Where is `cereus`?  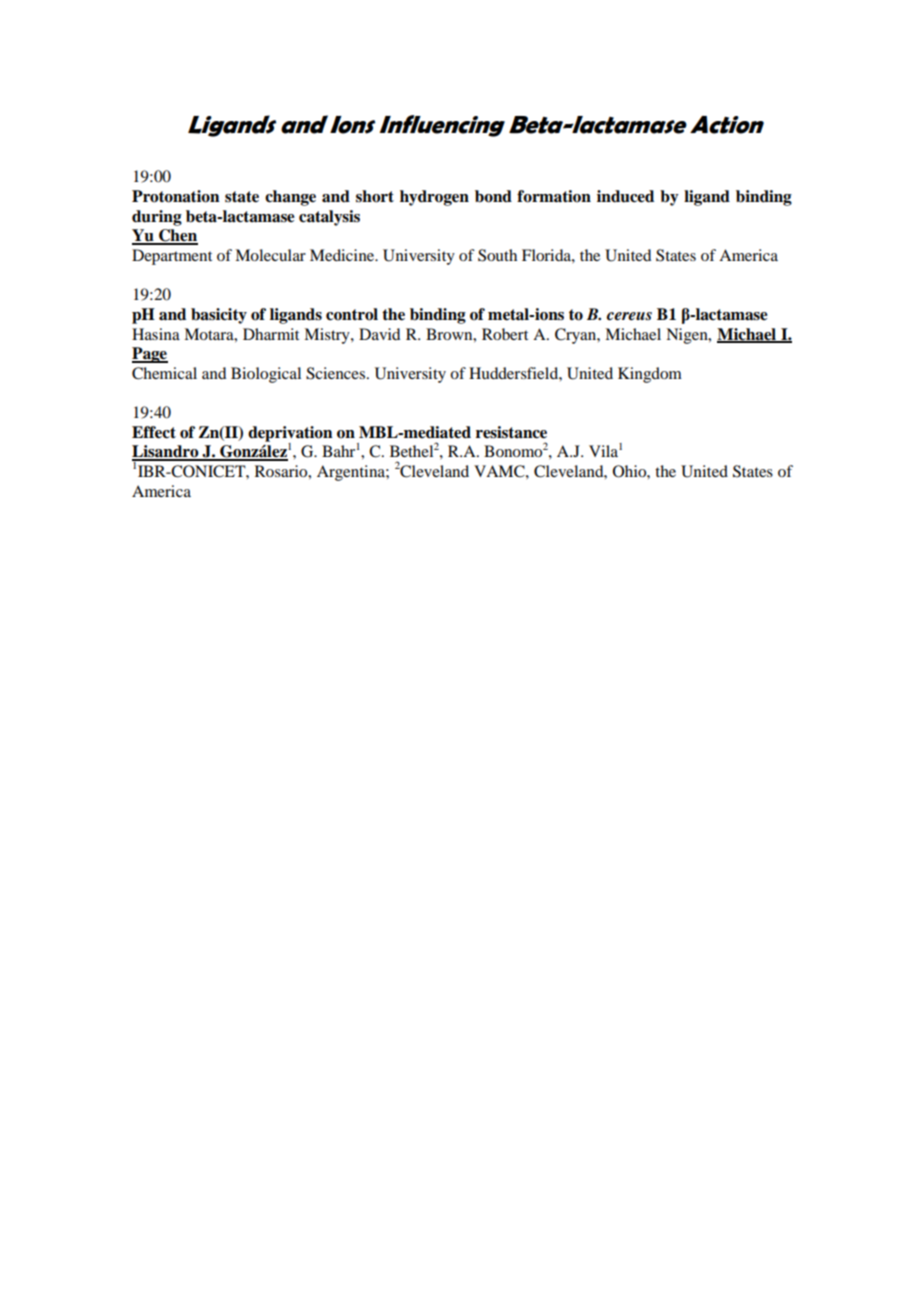
cereus is located at coordinates (629, 316).
